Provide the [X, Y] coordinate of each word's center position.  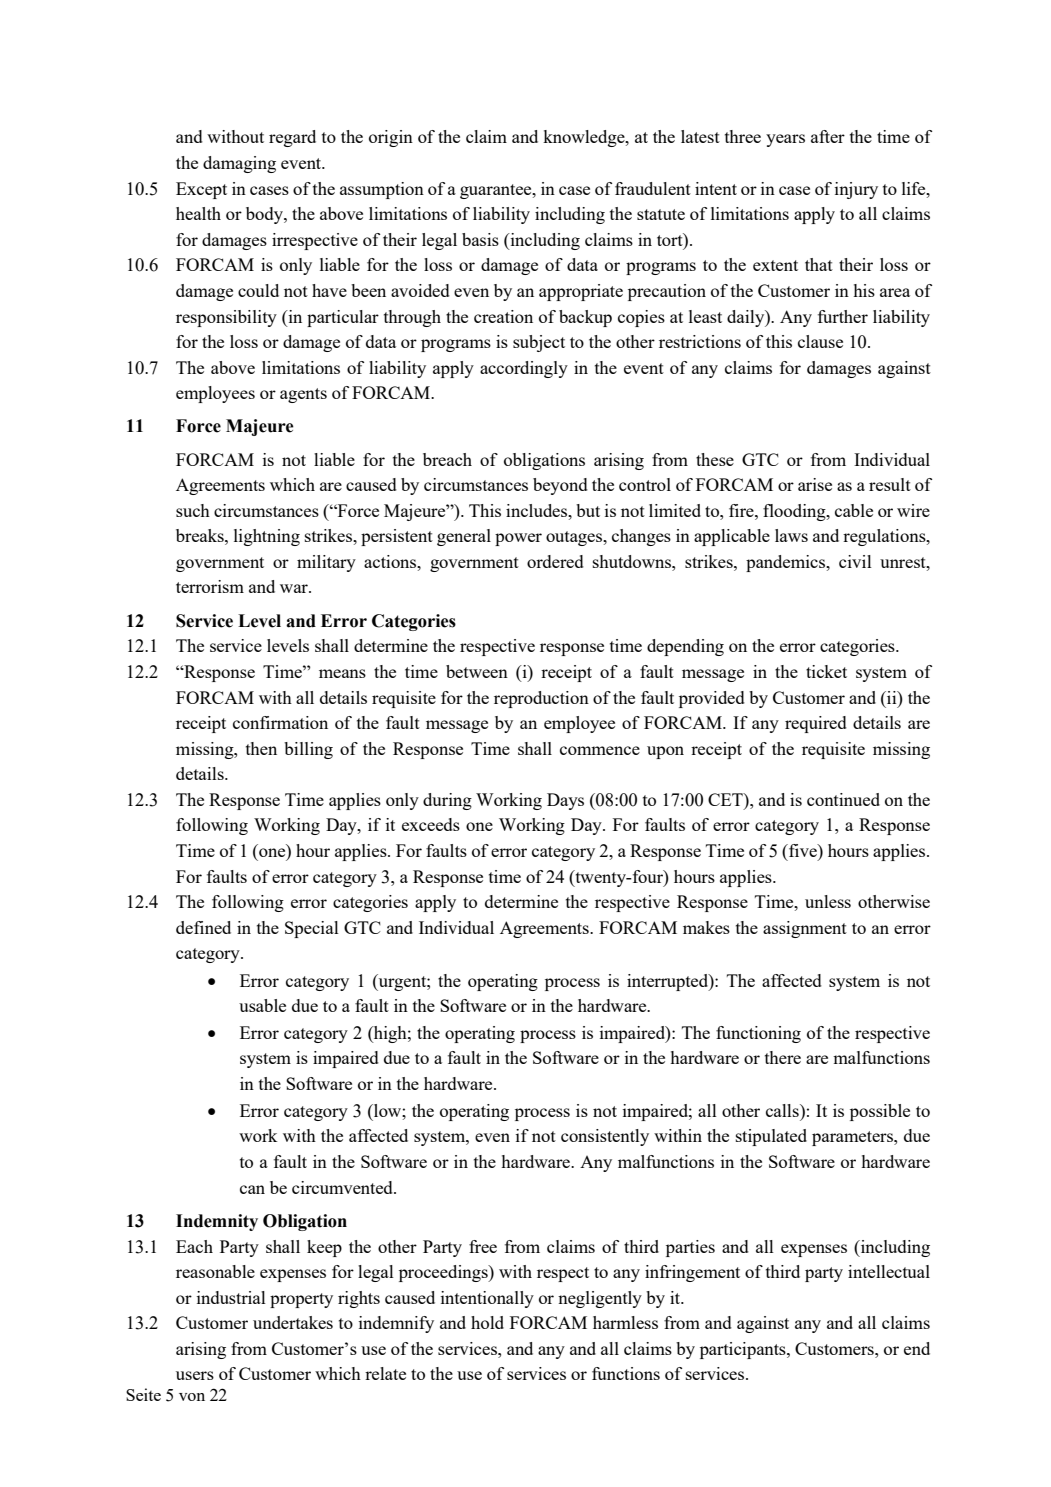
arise [815, 484]
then [261, 748]
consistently [605, 1137]
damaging [239, 164]
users [195, 1375]
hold [487, 1322]
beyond [560, 486]
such [193, 510]
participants [744, 1350]
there [783, 1057]
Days [565, 801]
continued [843, 799]
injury [856, 190]
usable [262, 1005]
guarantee [497, 191]
